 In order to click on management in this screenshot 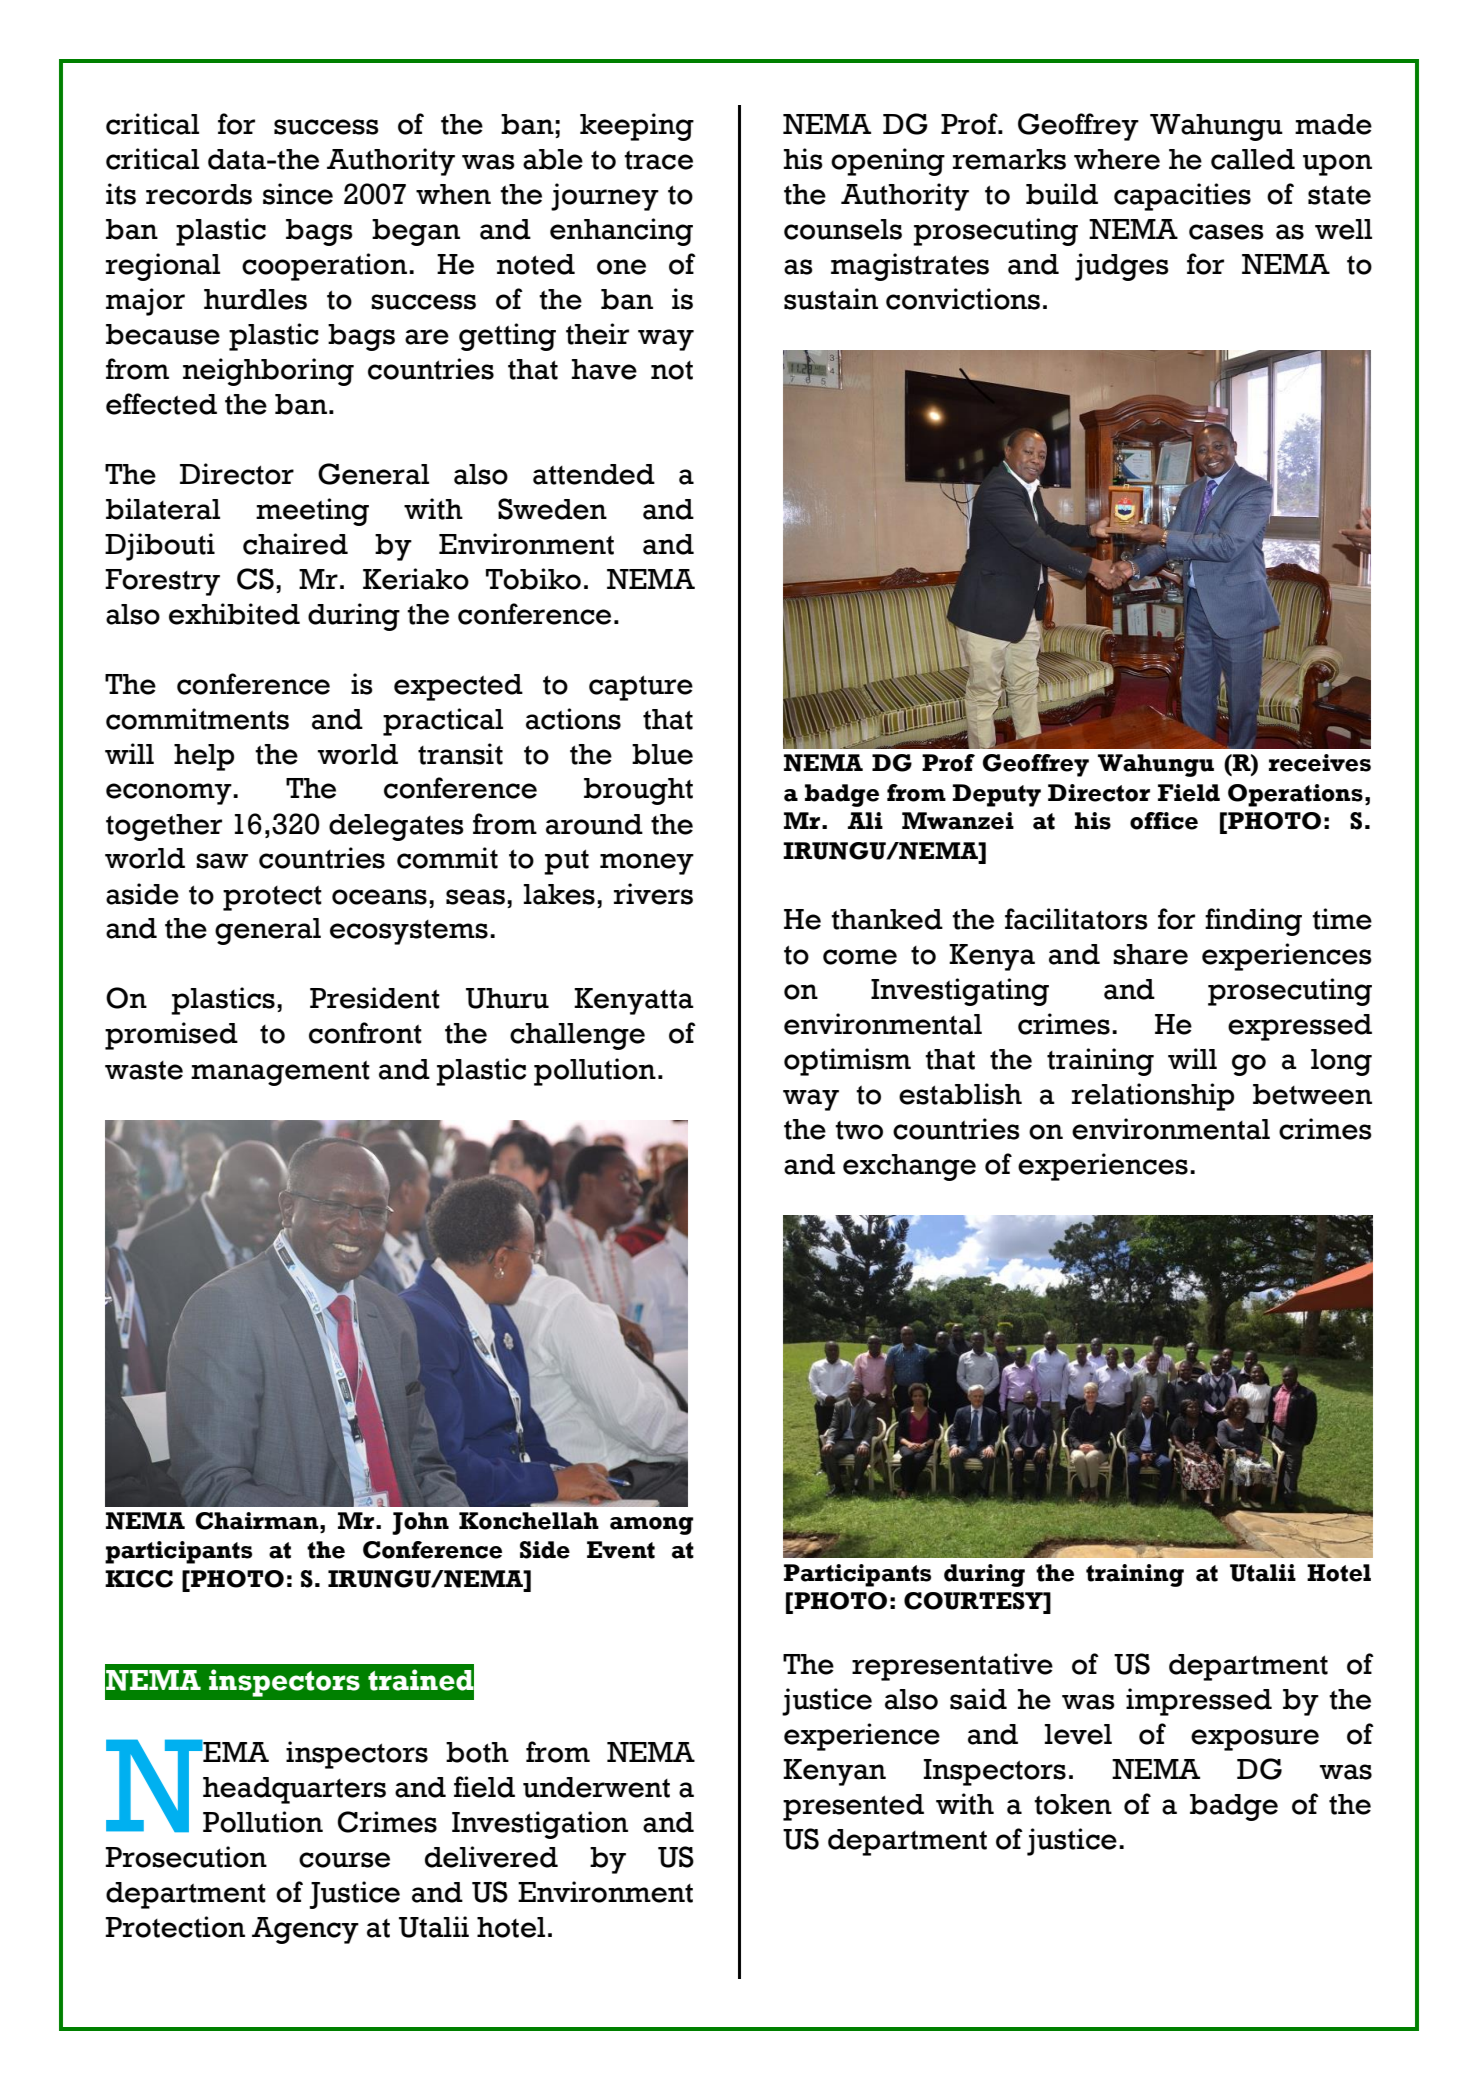, I will do `click(280, 1073)`.
